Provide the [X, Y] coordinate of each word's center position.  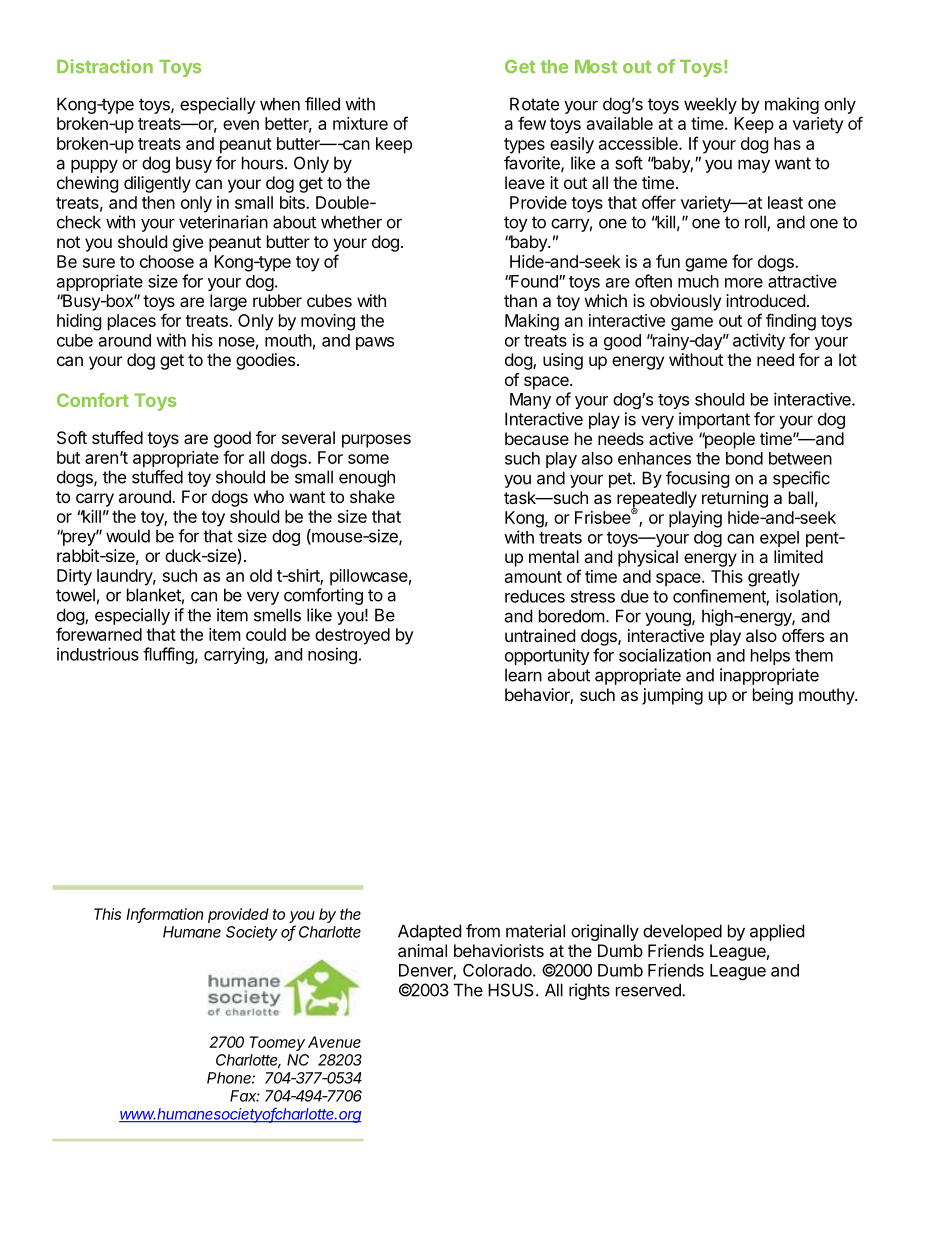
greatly [774, 578]
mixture [360, 123]
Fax [245, 1096]
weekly [710, 105]
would [128, 536]
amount [533, 577]
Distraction [105, 66]
